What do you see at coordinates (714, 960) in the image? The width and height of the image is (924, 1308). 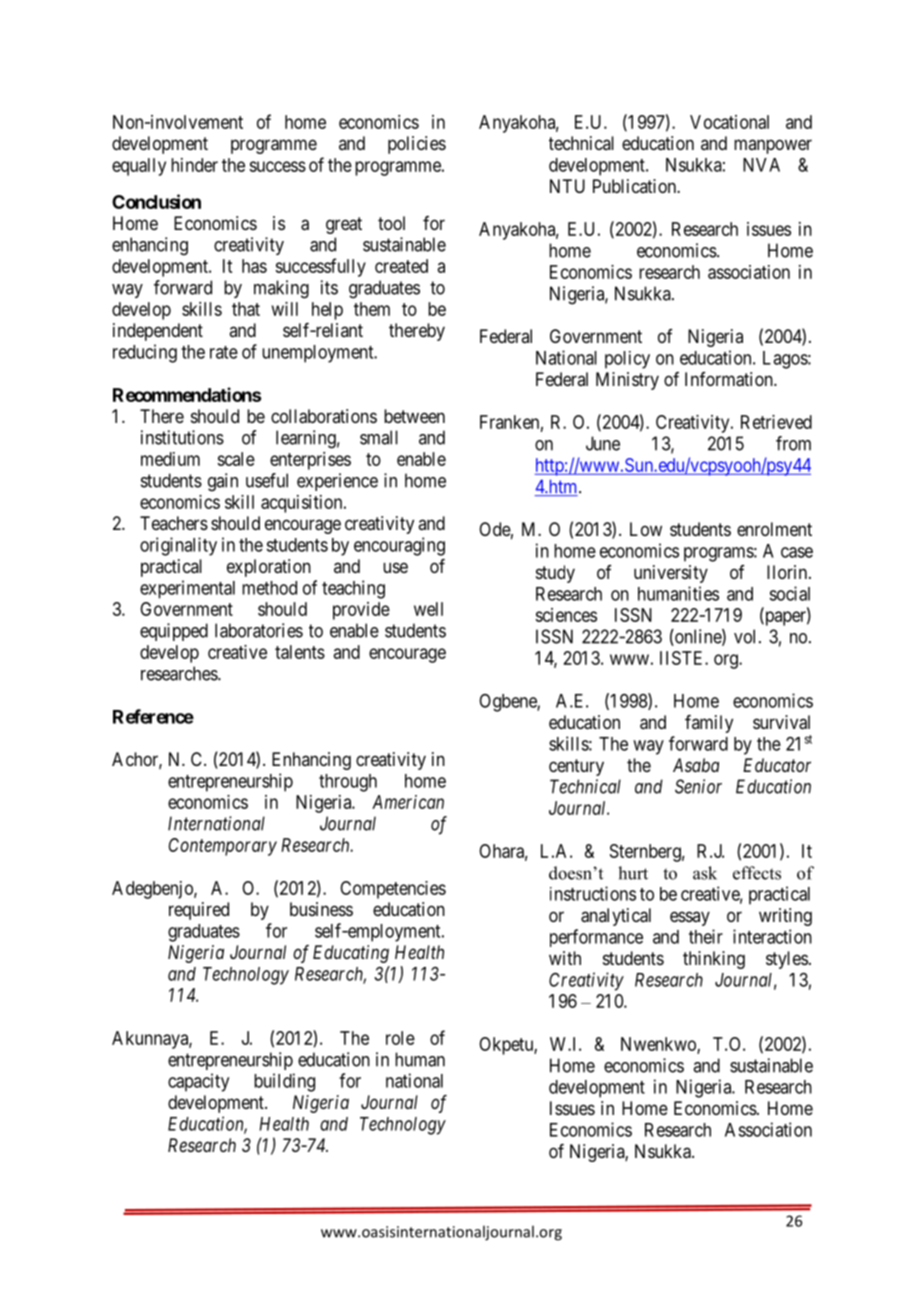 I see `thinking` at bounding box center [714, 960].
